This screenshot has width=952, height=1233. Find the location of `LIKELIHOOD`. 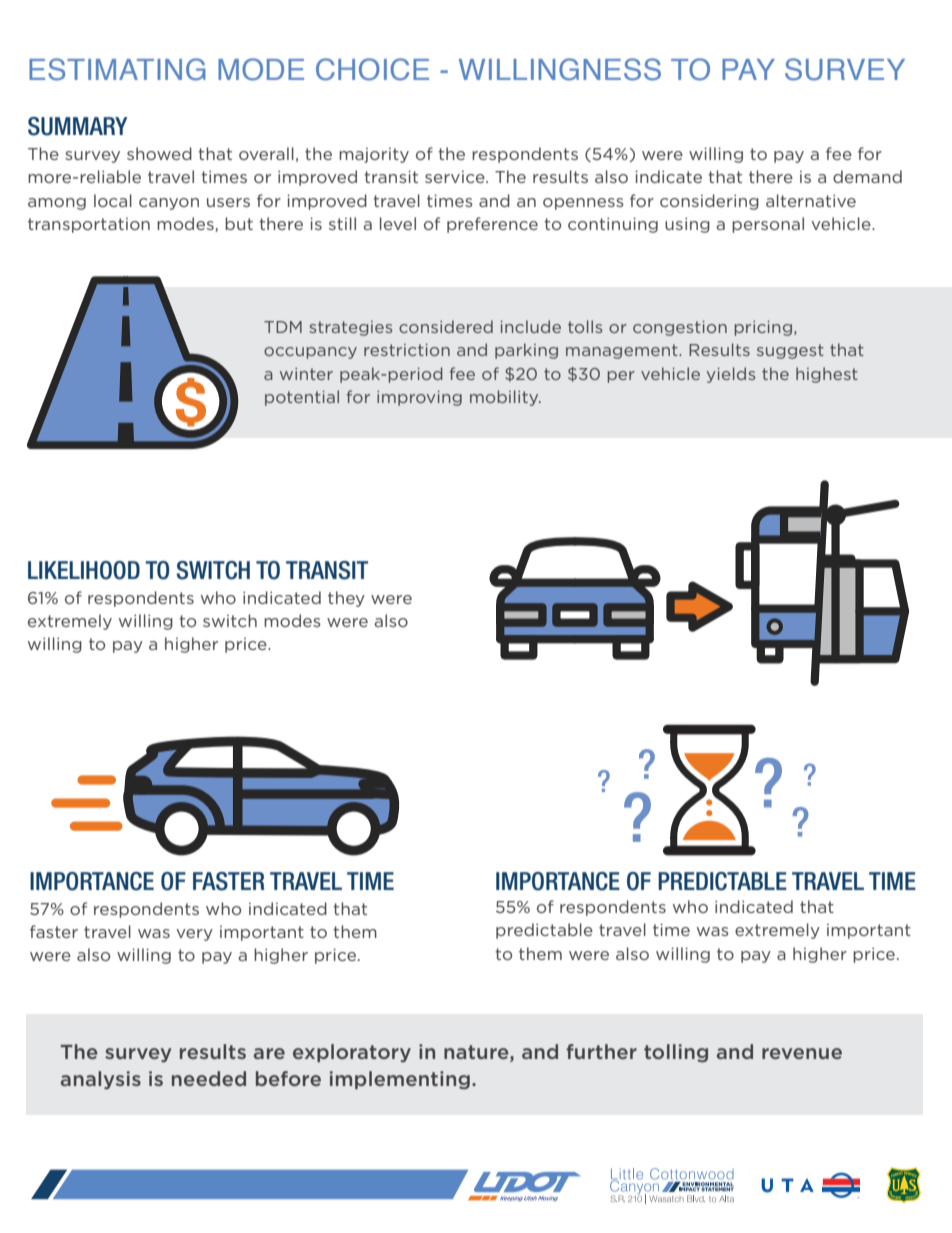

LIKELIHOOD is located at coordinates (84, 570).
